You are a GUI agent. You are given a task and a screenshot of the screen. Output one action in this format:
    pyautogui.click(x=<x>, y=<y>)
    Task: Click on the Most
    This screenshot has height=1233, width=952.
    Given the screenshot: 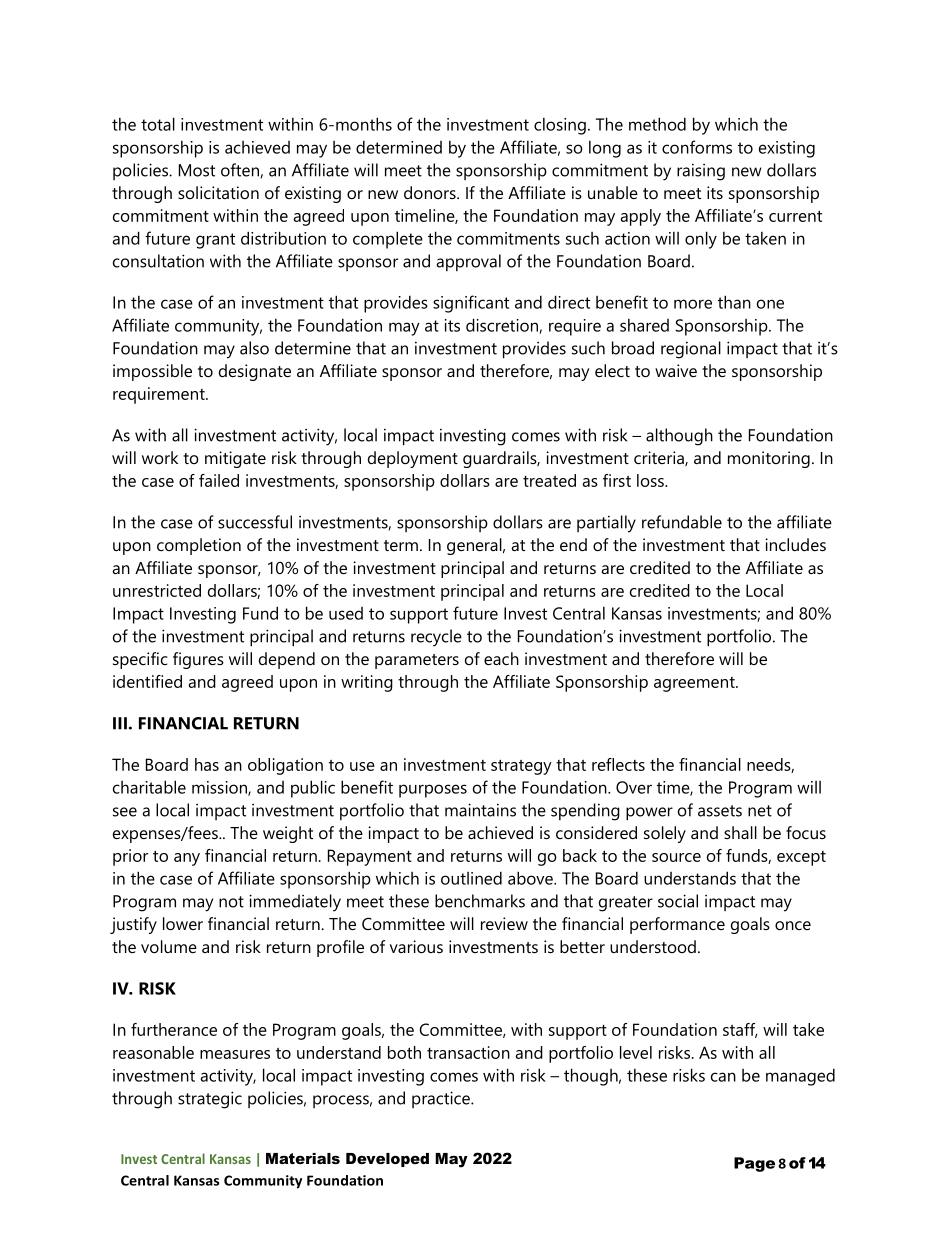 What is the action you would take?
    pyautogui.click(x=197, y=170)
